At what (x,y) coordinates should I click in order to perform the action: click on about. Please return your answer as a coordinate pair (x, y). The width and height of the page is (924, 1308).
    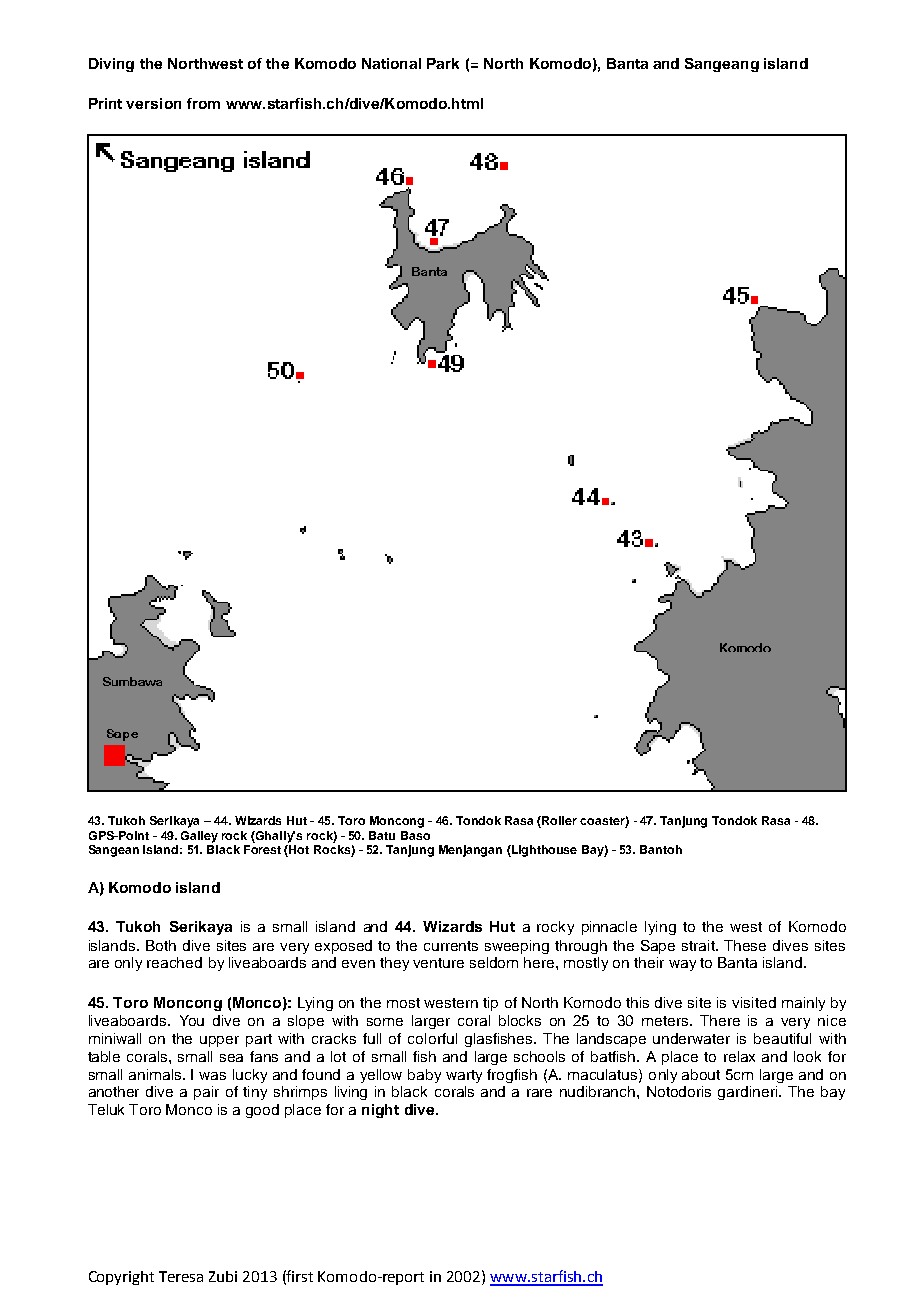
    Looking at the image, I should click on (701, 1074).
